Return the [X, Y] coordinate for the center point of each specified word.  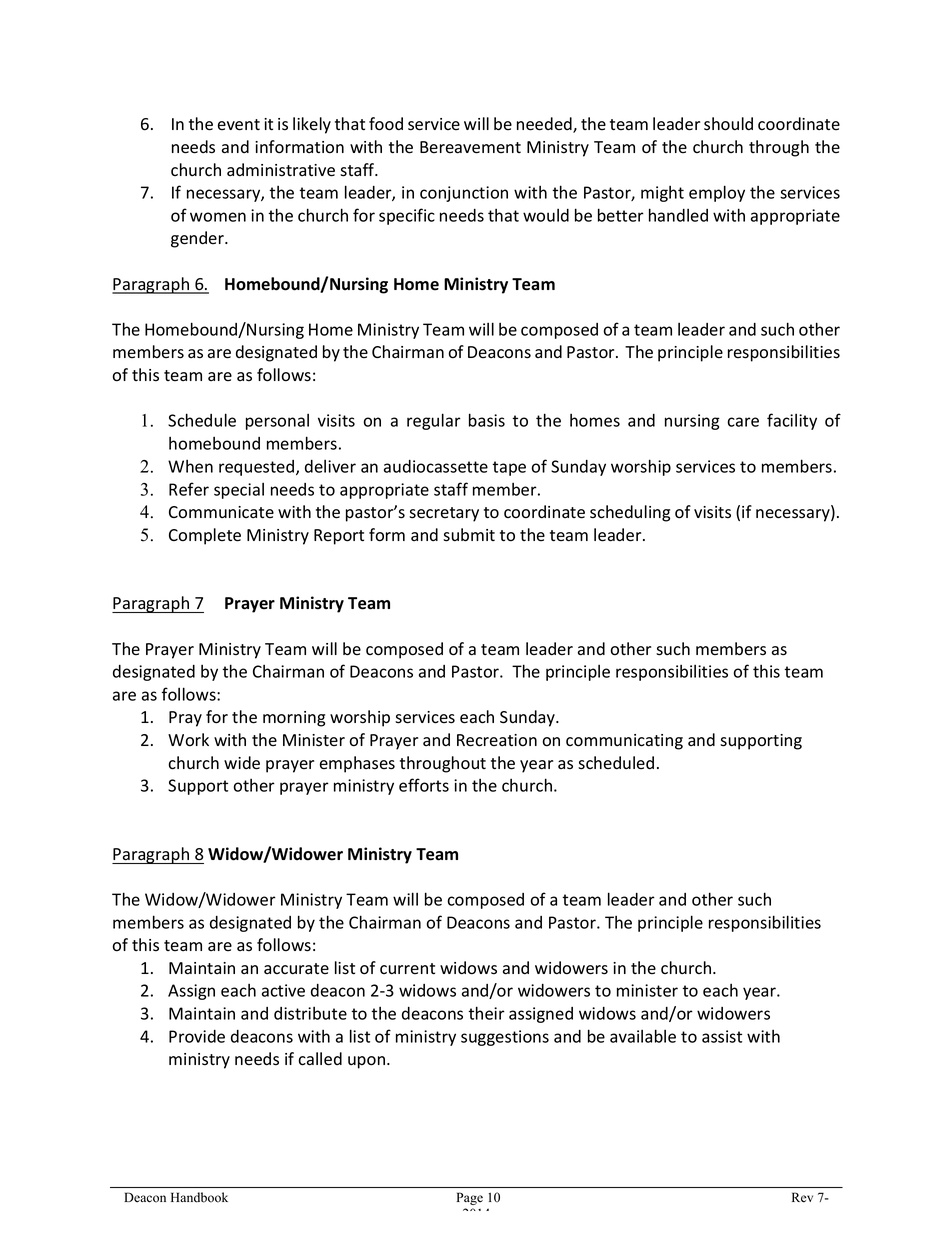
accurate [296, 968]
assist [722, 1036]
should [728, 124]
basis [487, 420]
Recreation [497, 740]
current [407, 968]
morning [294, 719]
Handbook [199, 1197]
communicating [624, 742]
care [743, 422]
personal [277, 422]
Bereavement [470, 147]
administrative [281, 170]
